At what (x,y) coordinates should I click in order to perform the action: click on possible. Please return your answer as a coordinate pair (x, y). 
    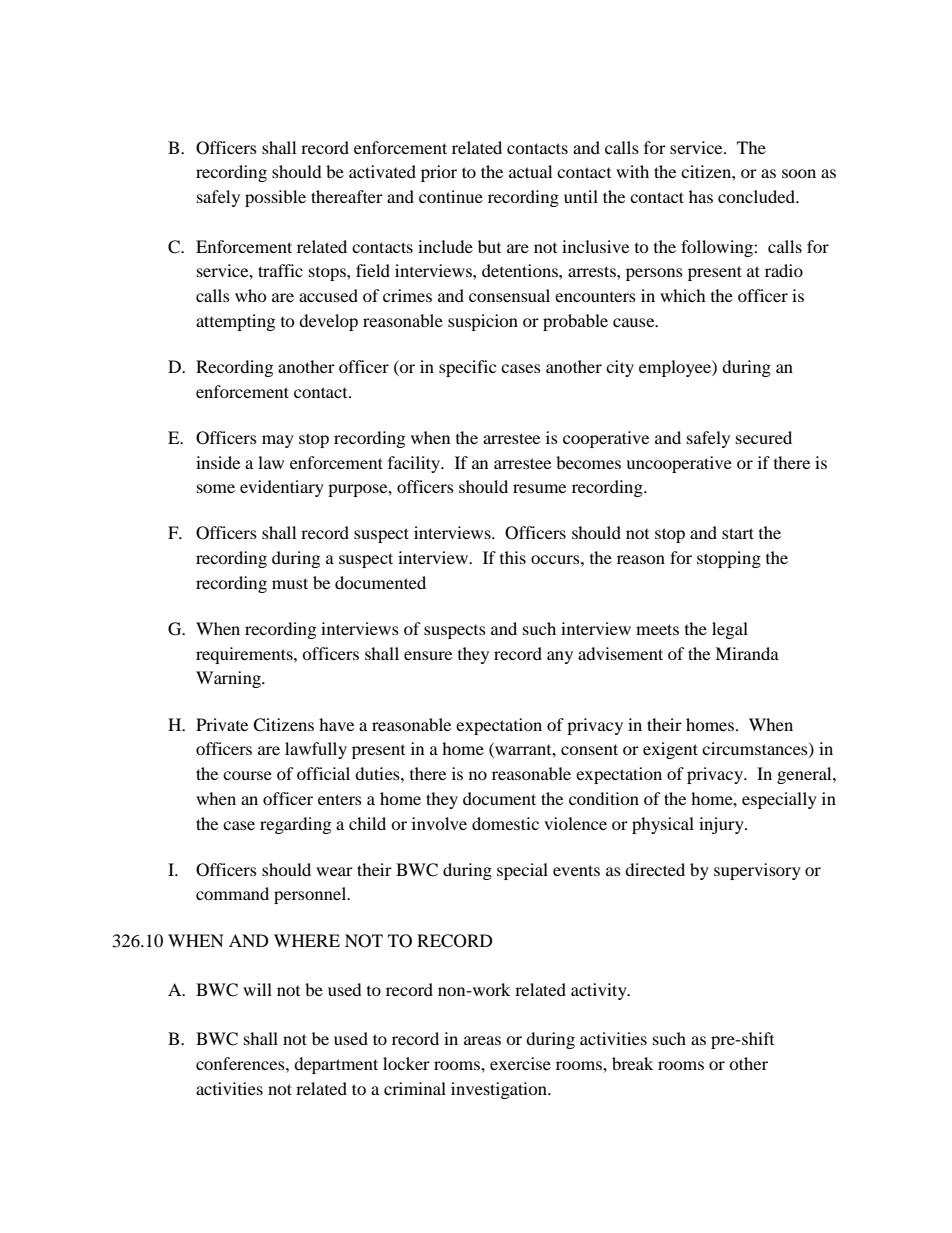
    Looking at the image, I should click on (275, 198).
